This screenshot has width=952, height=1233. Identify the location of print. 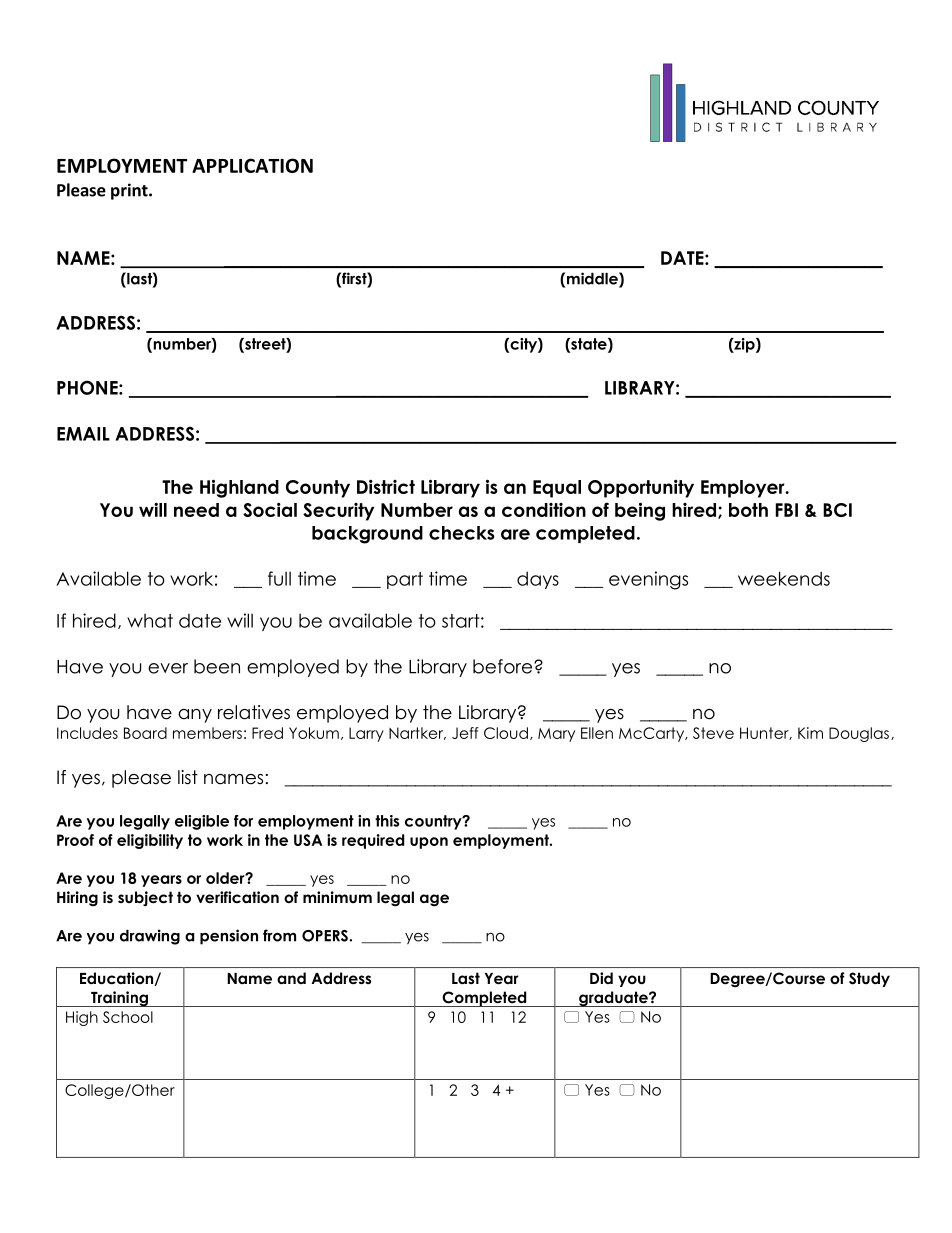
(130, 191).
